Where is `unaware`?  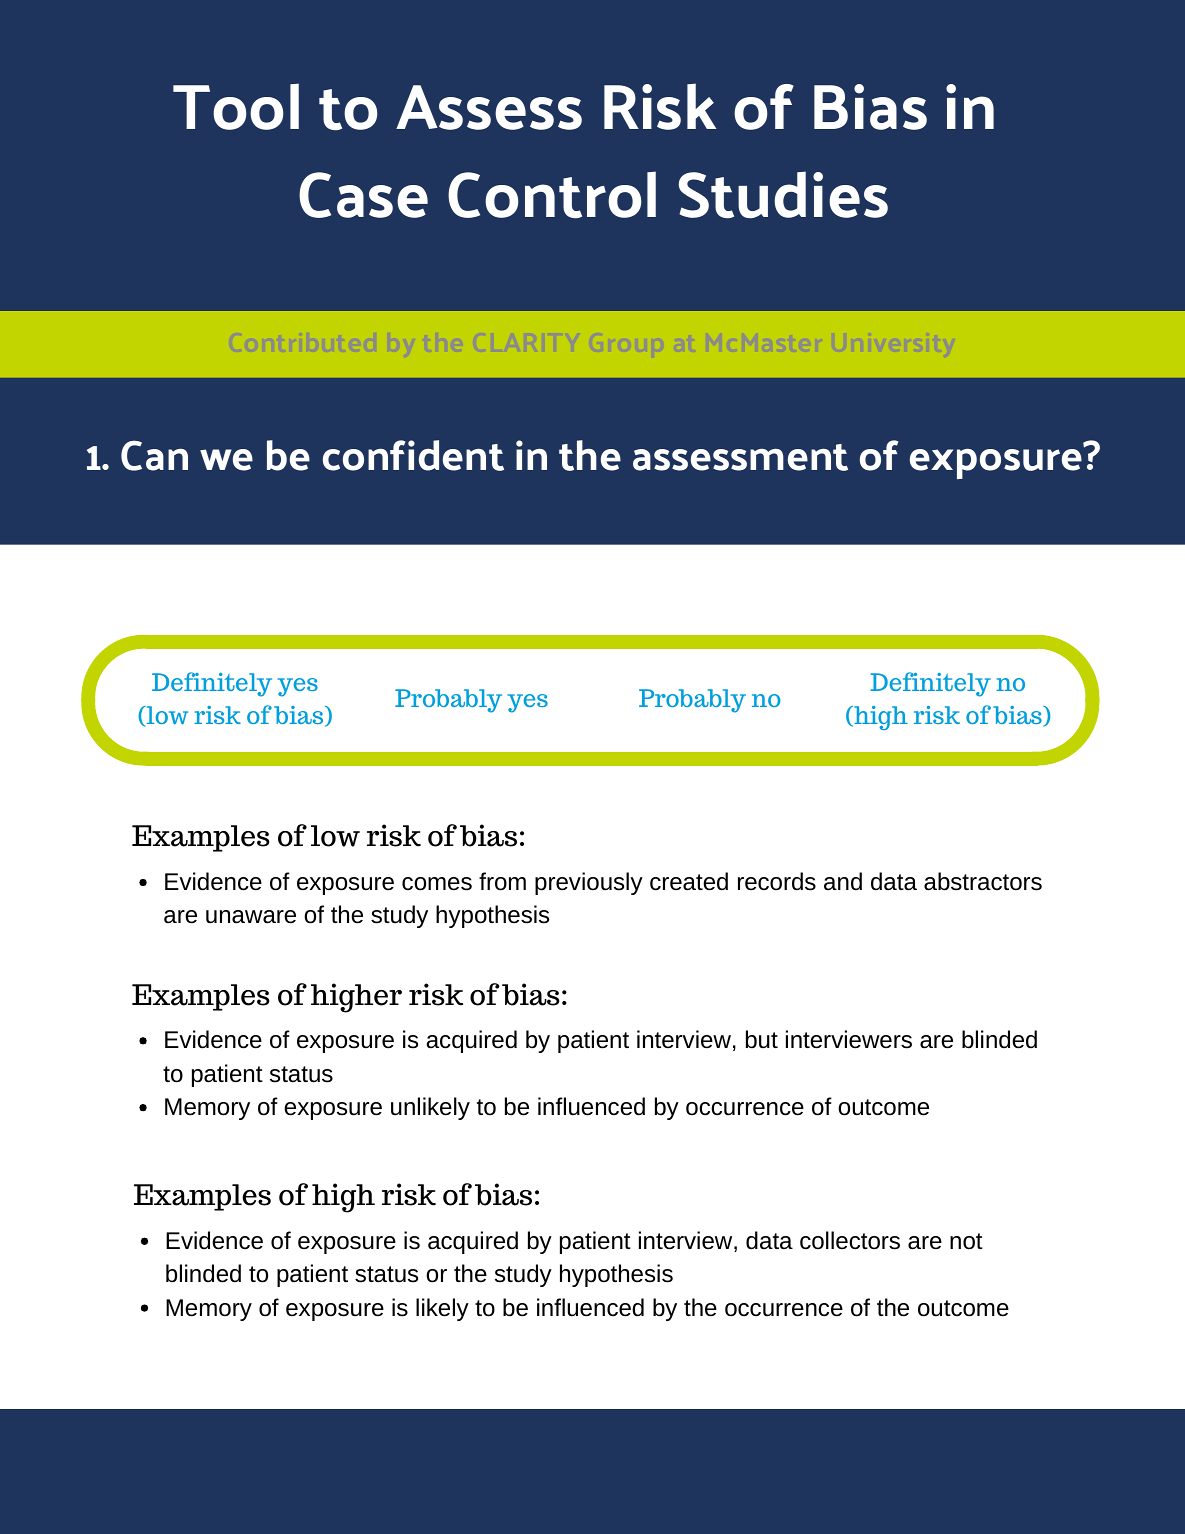
unaware is located at coordinates (251, 917).
